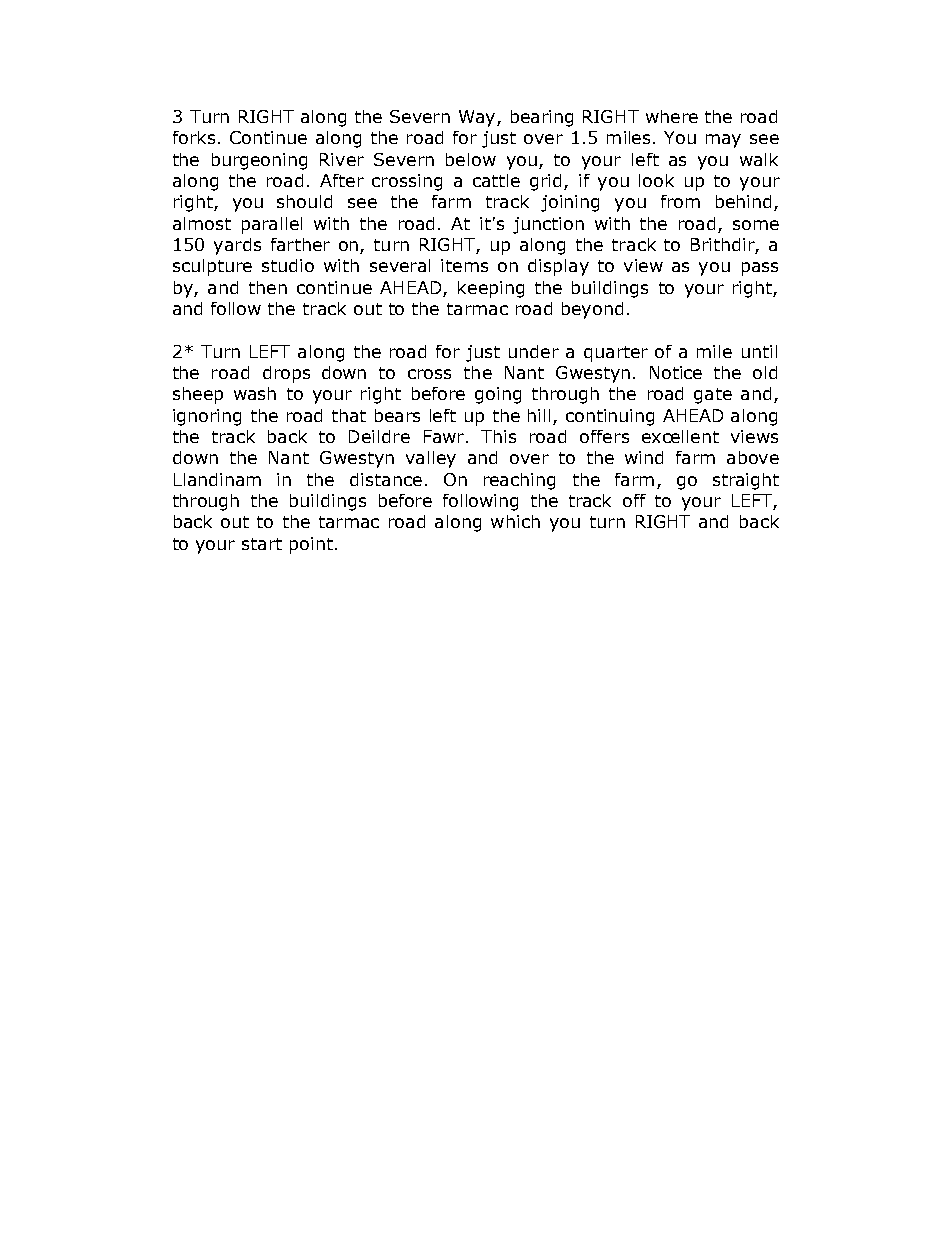  What do you see at coordinates (194, 137) in the document?
I see `forks` at bounding box center [194, 137].
